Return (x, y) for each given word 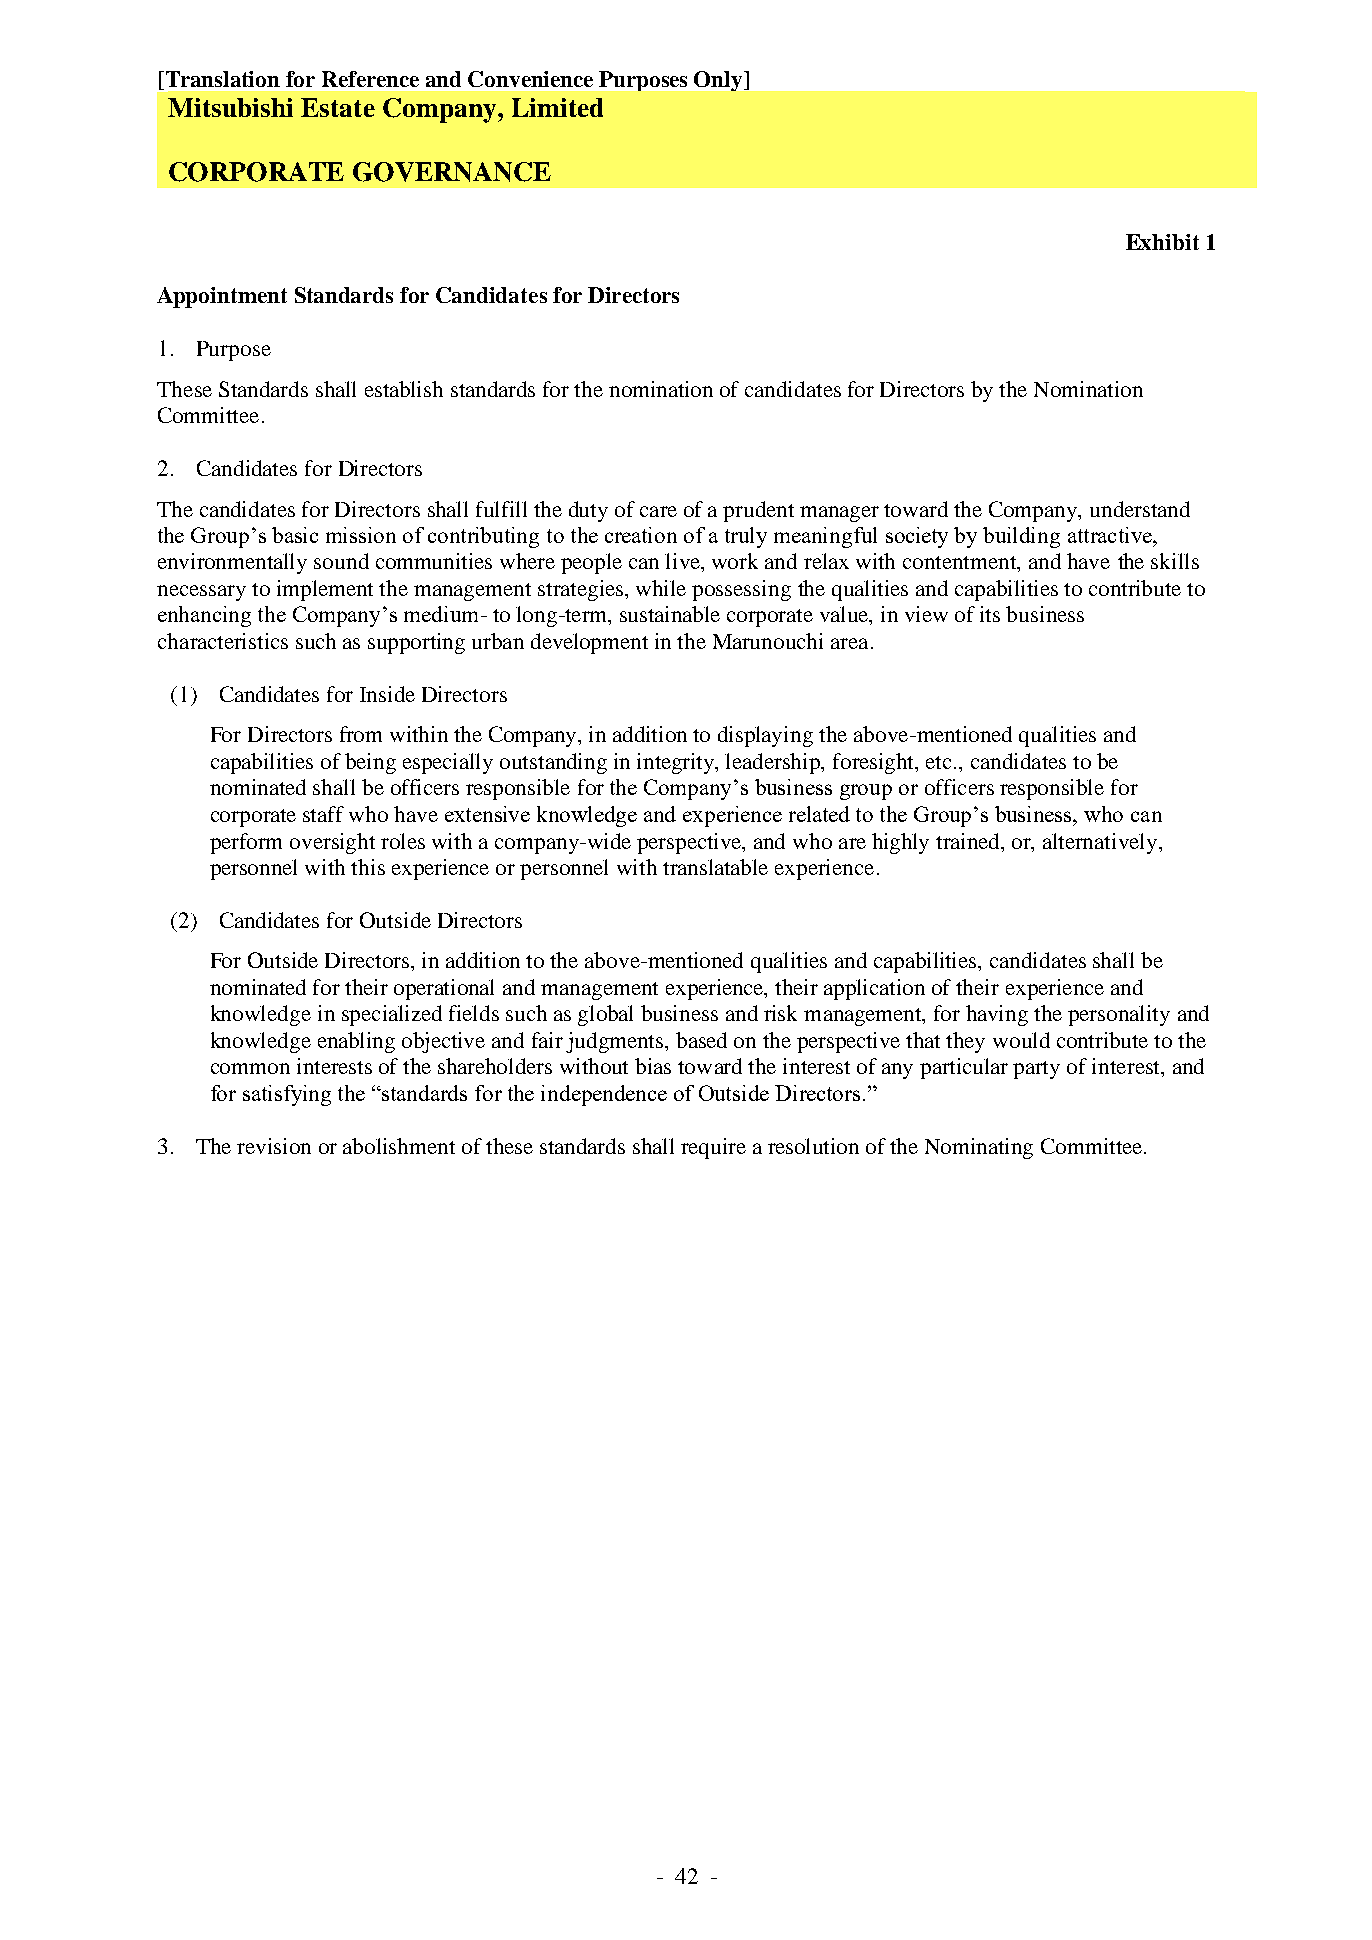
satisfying (287, 1095)
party (1036, 1070)
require (713, 1148)
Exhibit (1162, 242)
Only (719, 81)
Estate (338, 107)
